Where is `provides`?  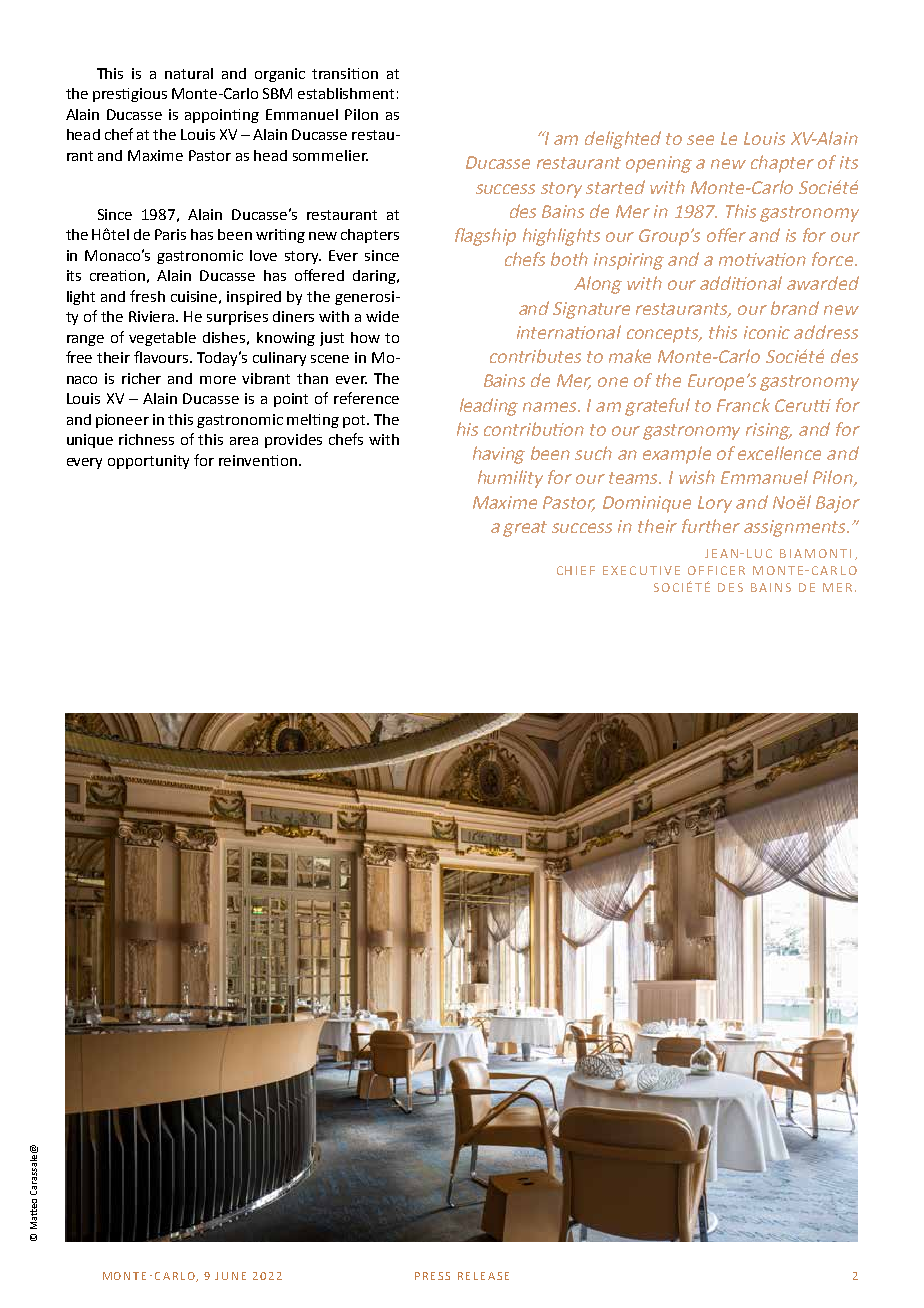 provides is located at coordinates (293, 441).
